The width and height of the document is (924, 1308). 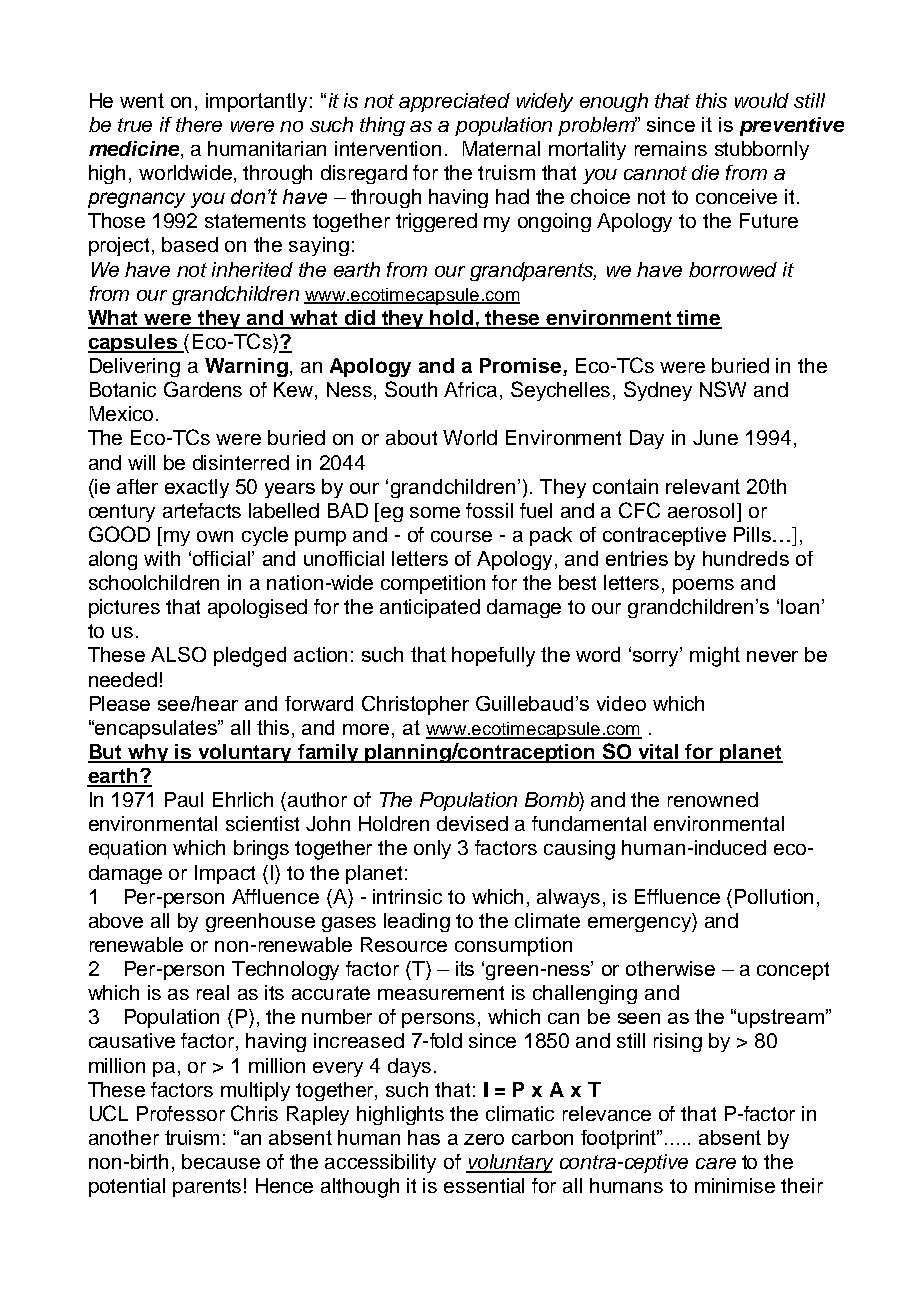 What do you see at coordinates (713, 799) in the document?
I see `renowned` at bounding box center [713, 799].
